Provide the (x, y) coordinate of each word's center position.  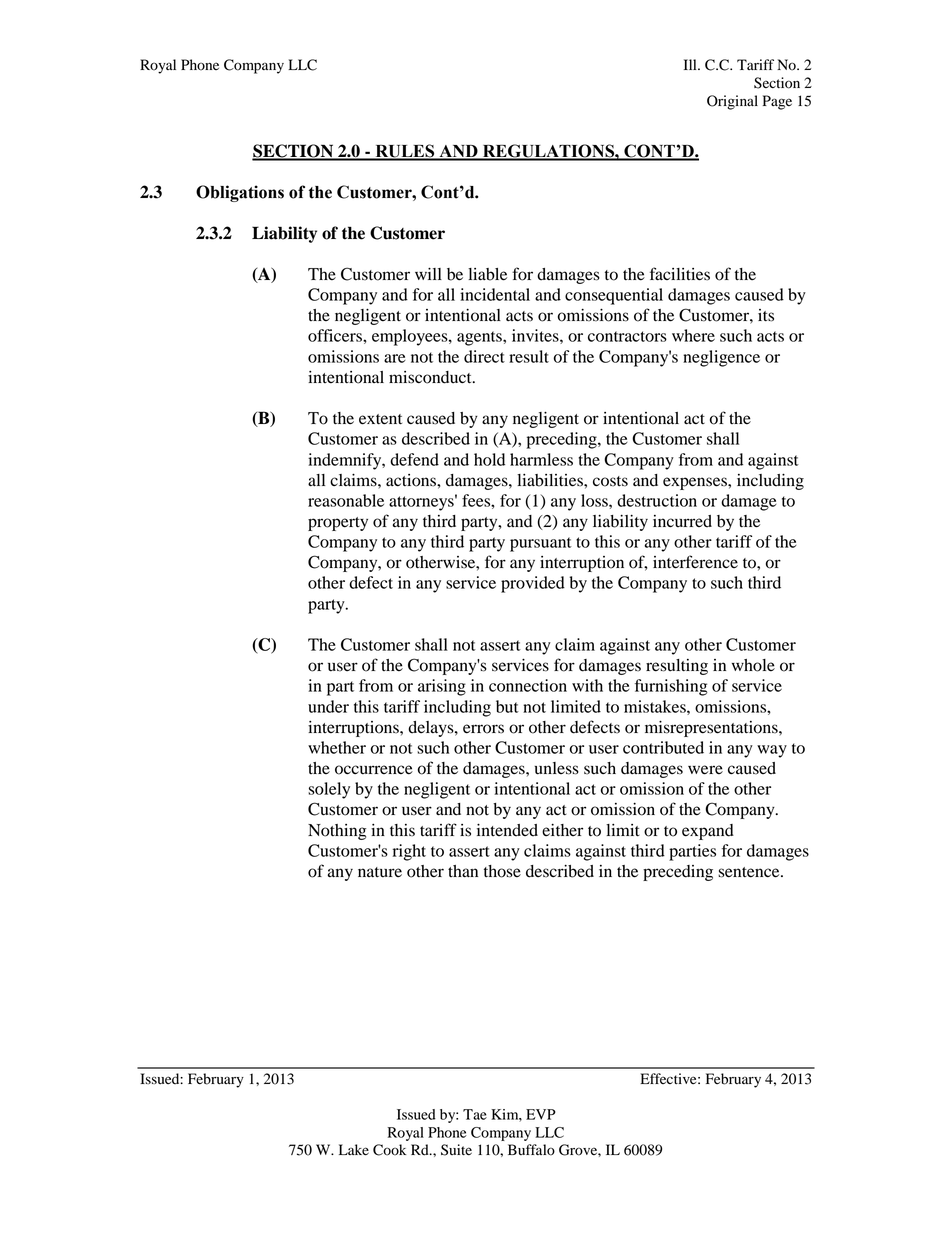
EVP (541, 1114)
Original (732, 102)
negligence (721, 358)
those (502, 871)
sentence (750, 872)
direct (484, 356)
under (328, 706)
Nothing (337, 832)
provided (533, 584)
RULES (405, 152)
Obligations (240, 193)
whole (753, 665)
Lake (354, 1150)
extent (380, 419)
